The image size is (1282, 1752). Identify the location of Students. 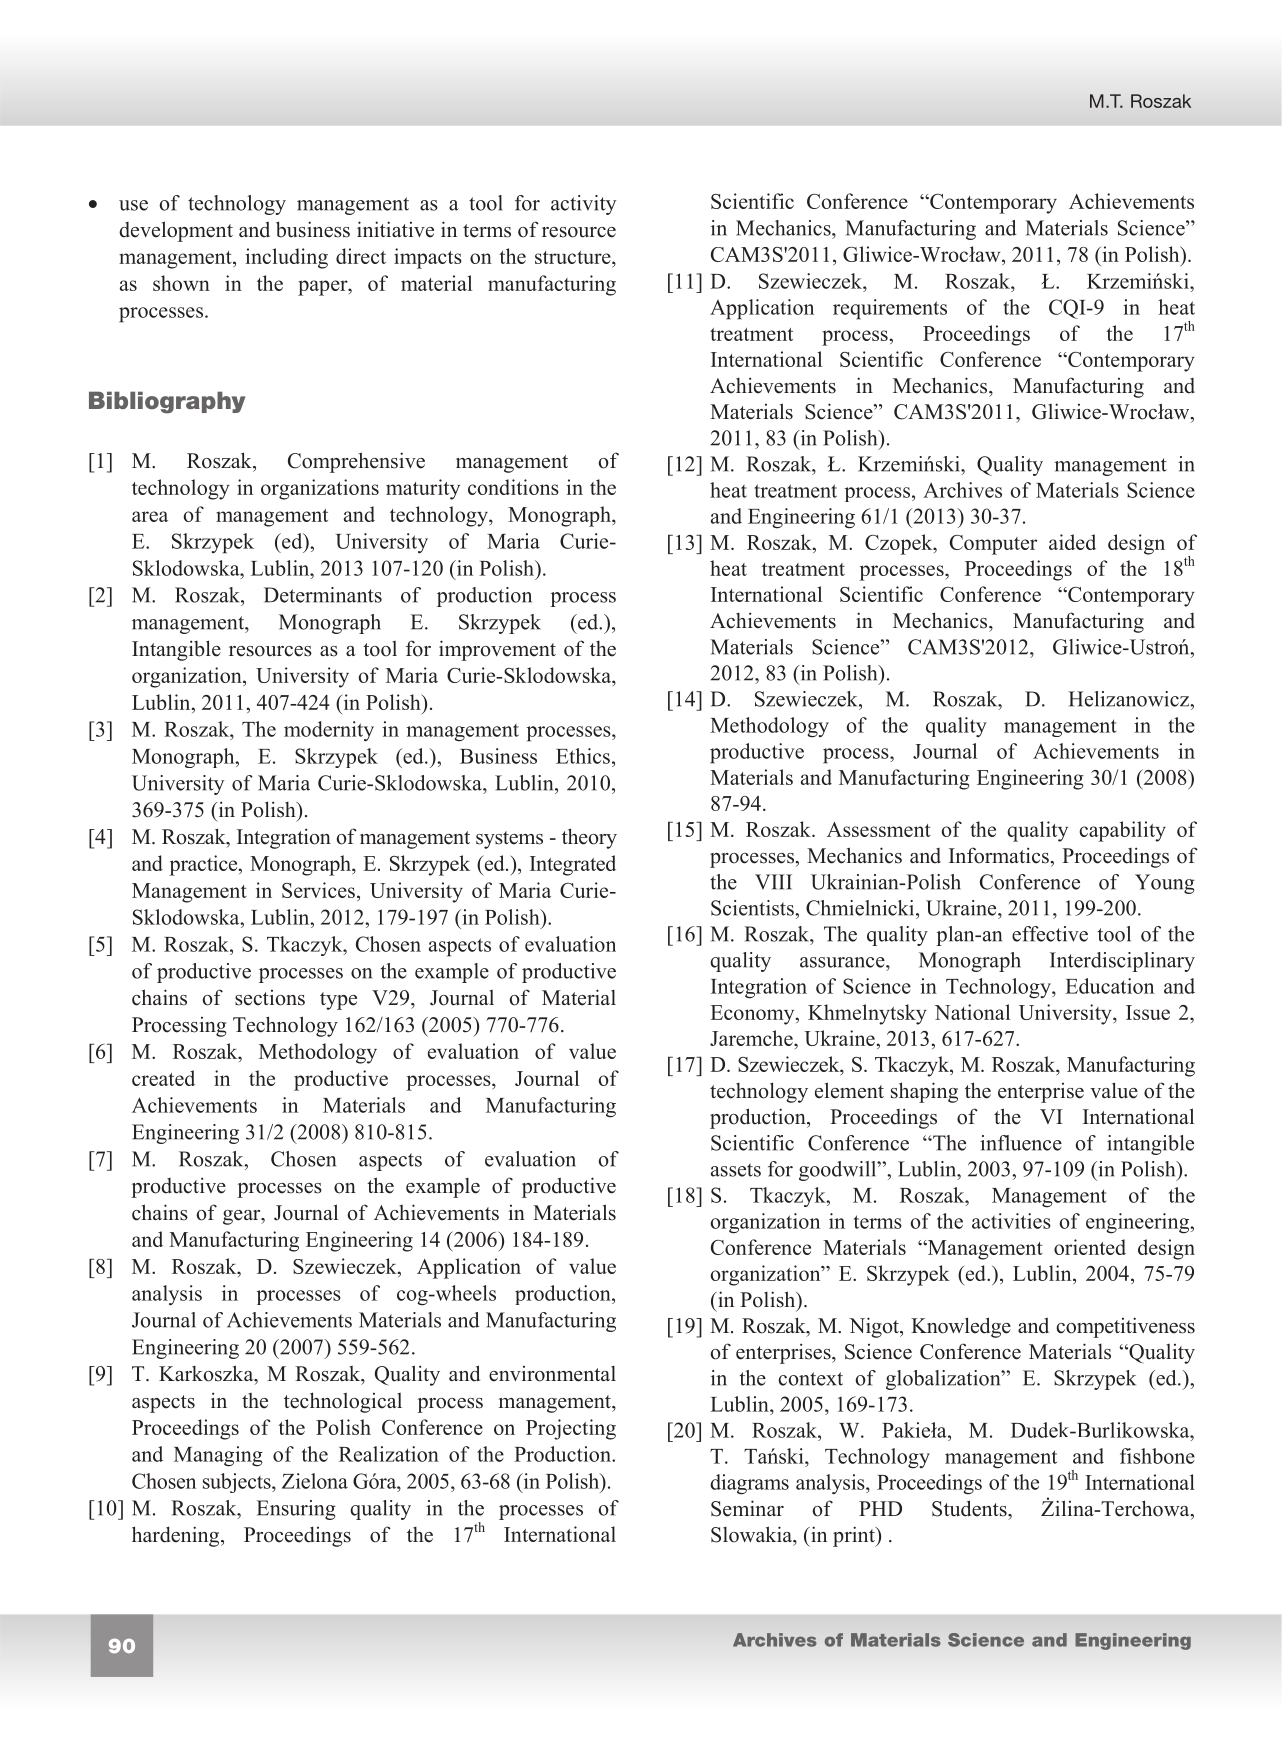
(970, 1508).
